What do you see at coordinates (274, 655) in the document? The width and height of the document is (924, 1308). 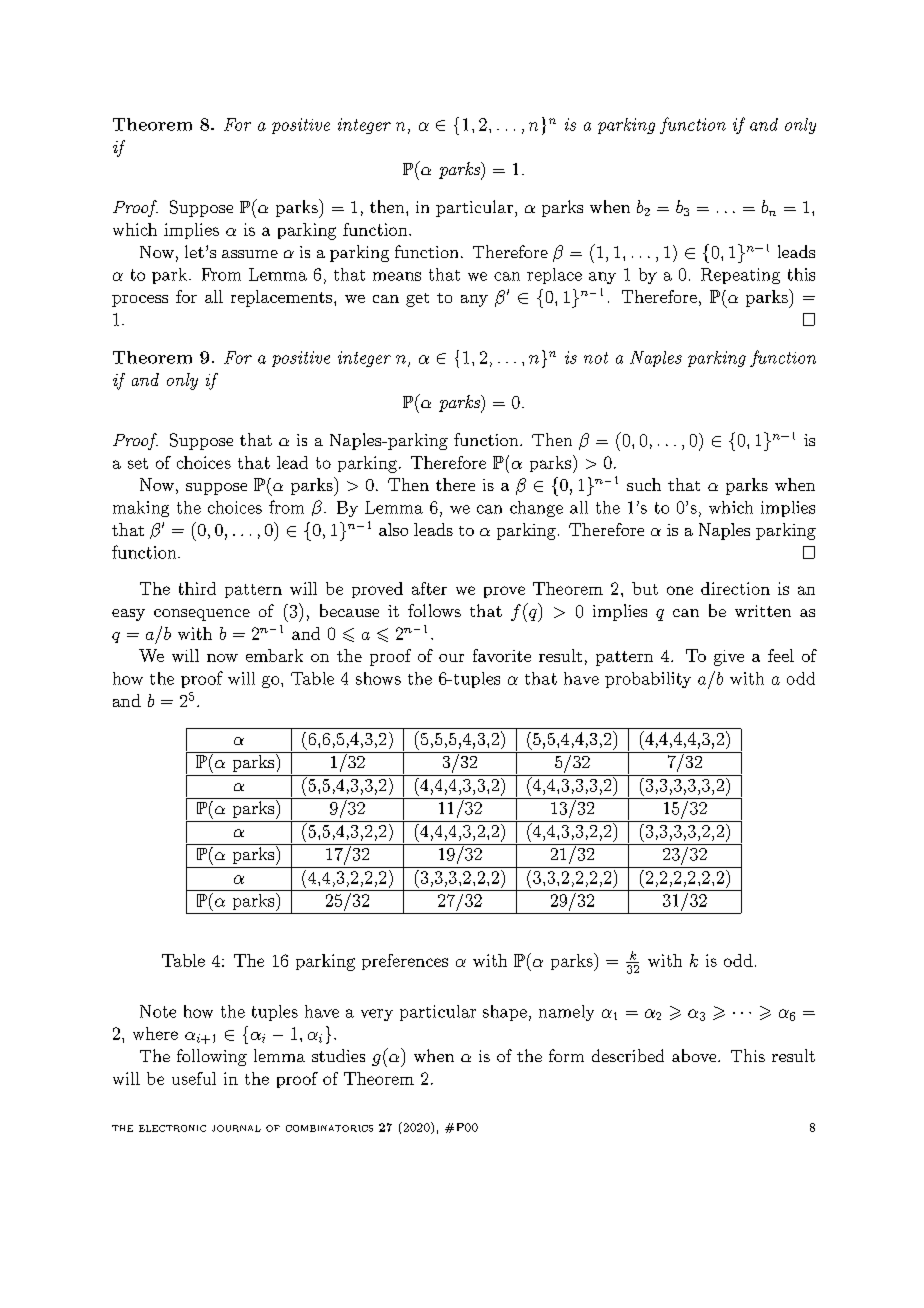 I see `embark` at bounding box center [274, 655].
